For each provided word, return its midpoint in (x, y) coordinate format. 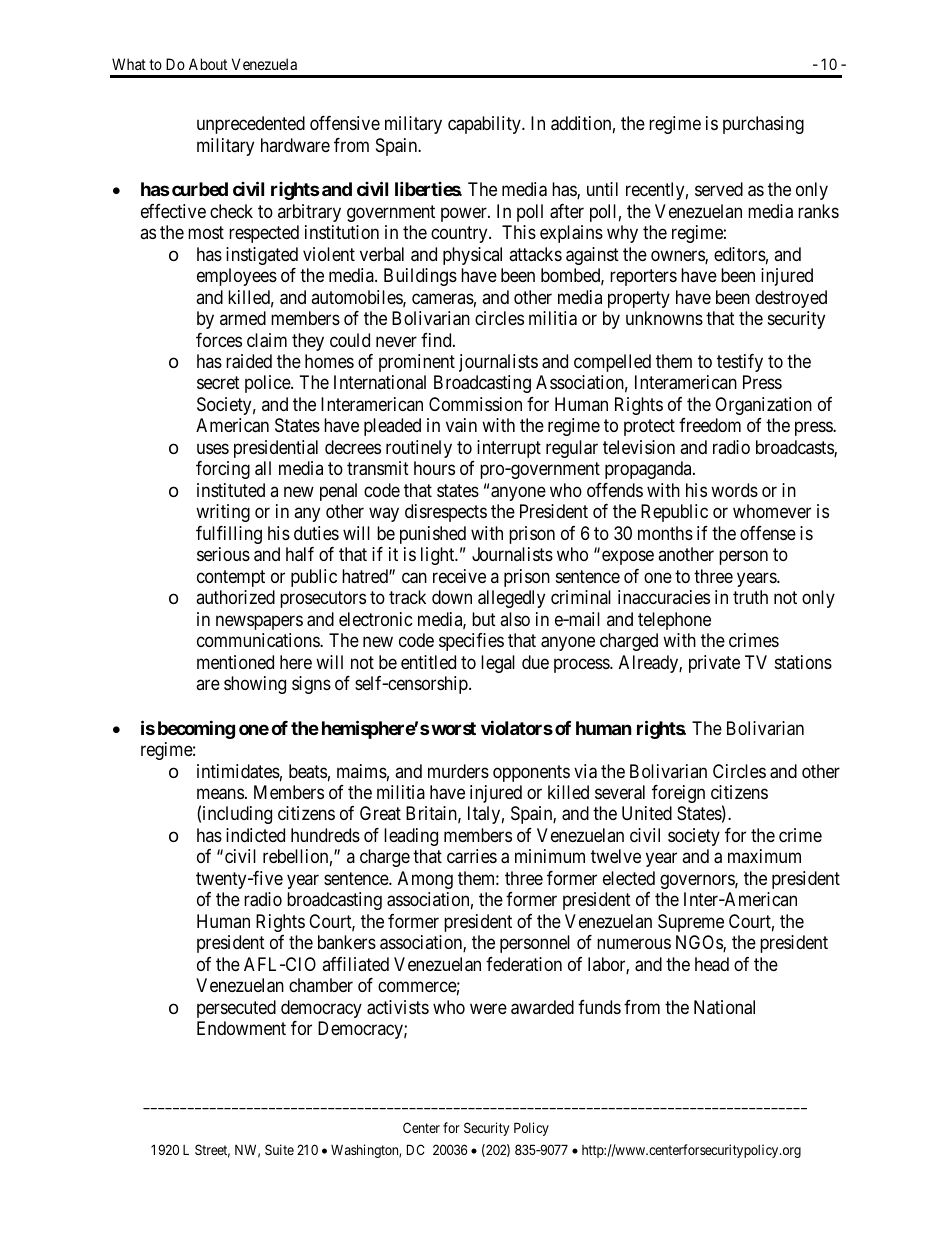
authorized (235, 597)
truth (750, 597)
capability (485, 125)
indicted (255, 835)
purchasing (763, 125)
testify (740, 363)
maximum (764, 856)
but (484, 619)
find (437, 340)
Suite (279, 1149)
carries (472, 856)
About (208, 64)
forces (219, 340)
